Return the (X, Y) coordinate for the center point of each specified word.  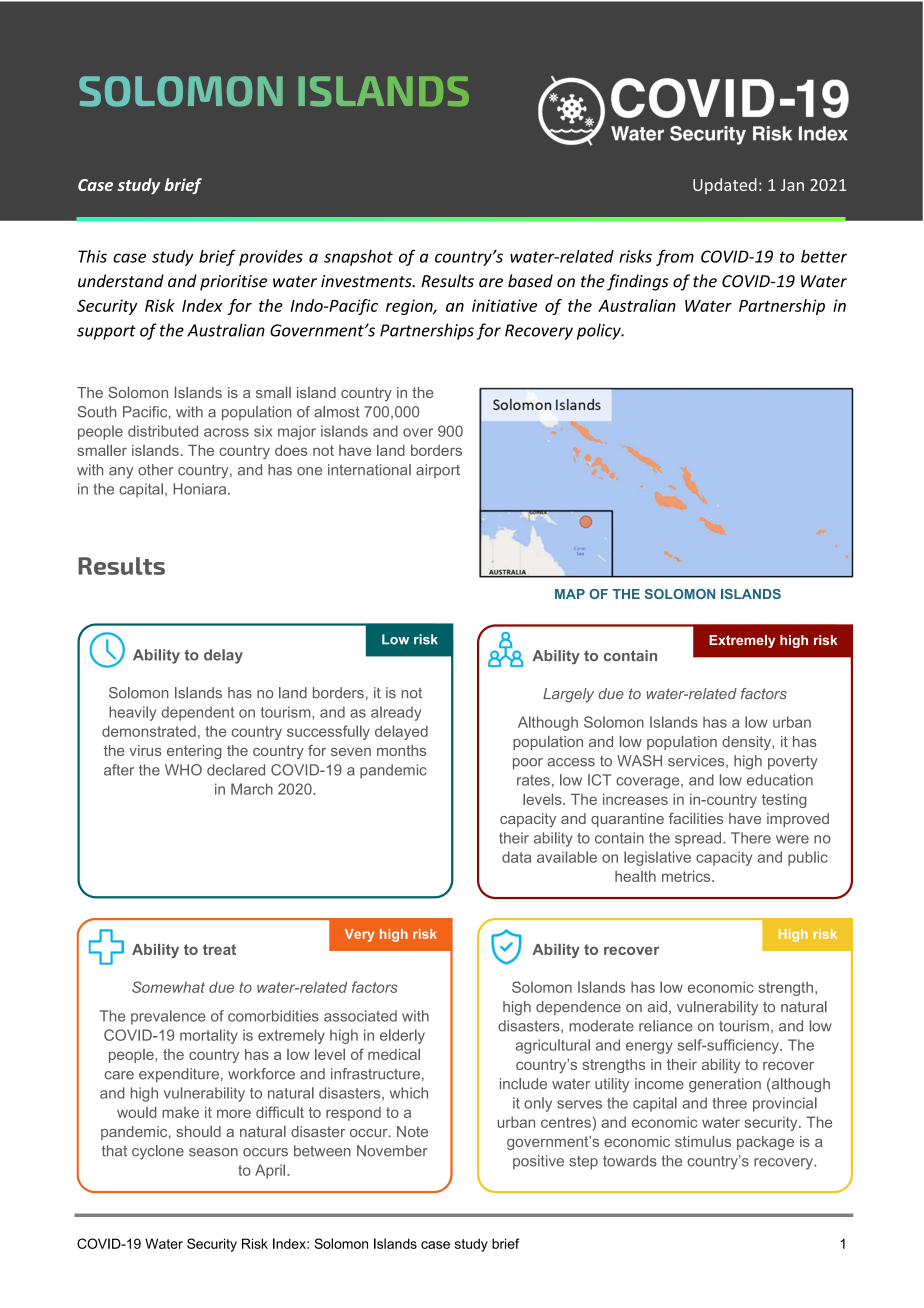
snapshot (358, 258)
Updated (725, 186)
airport (438, 471)
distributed (163, 431)
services (697, 761)
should (198, 1131)
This (92, 256)
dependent (197, 713)
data (516, 857)
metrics (687, 876)
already (396, 713)
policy (600, 331)
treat (219, 949)
